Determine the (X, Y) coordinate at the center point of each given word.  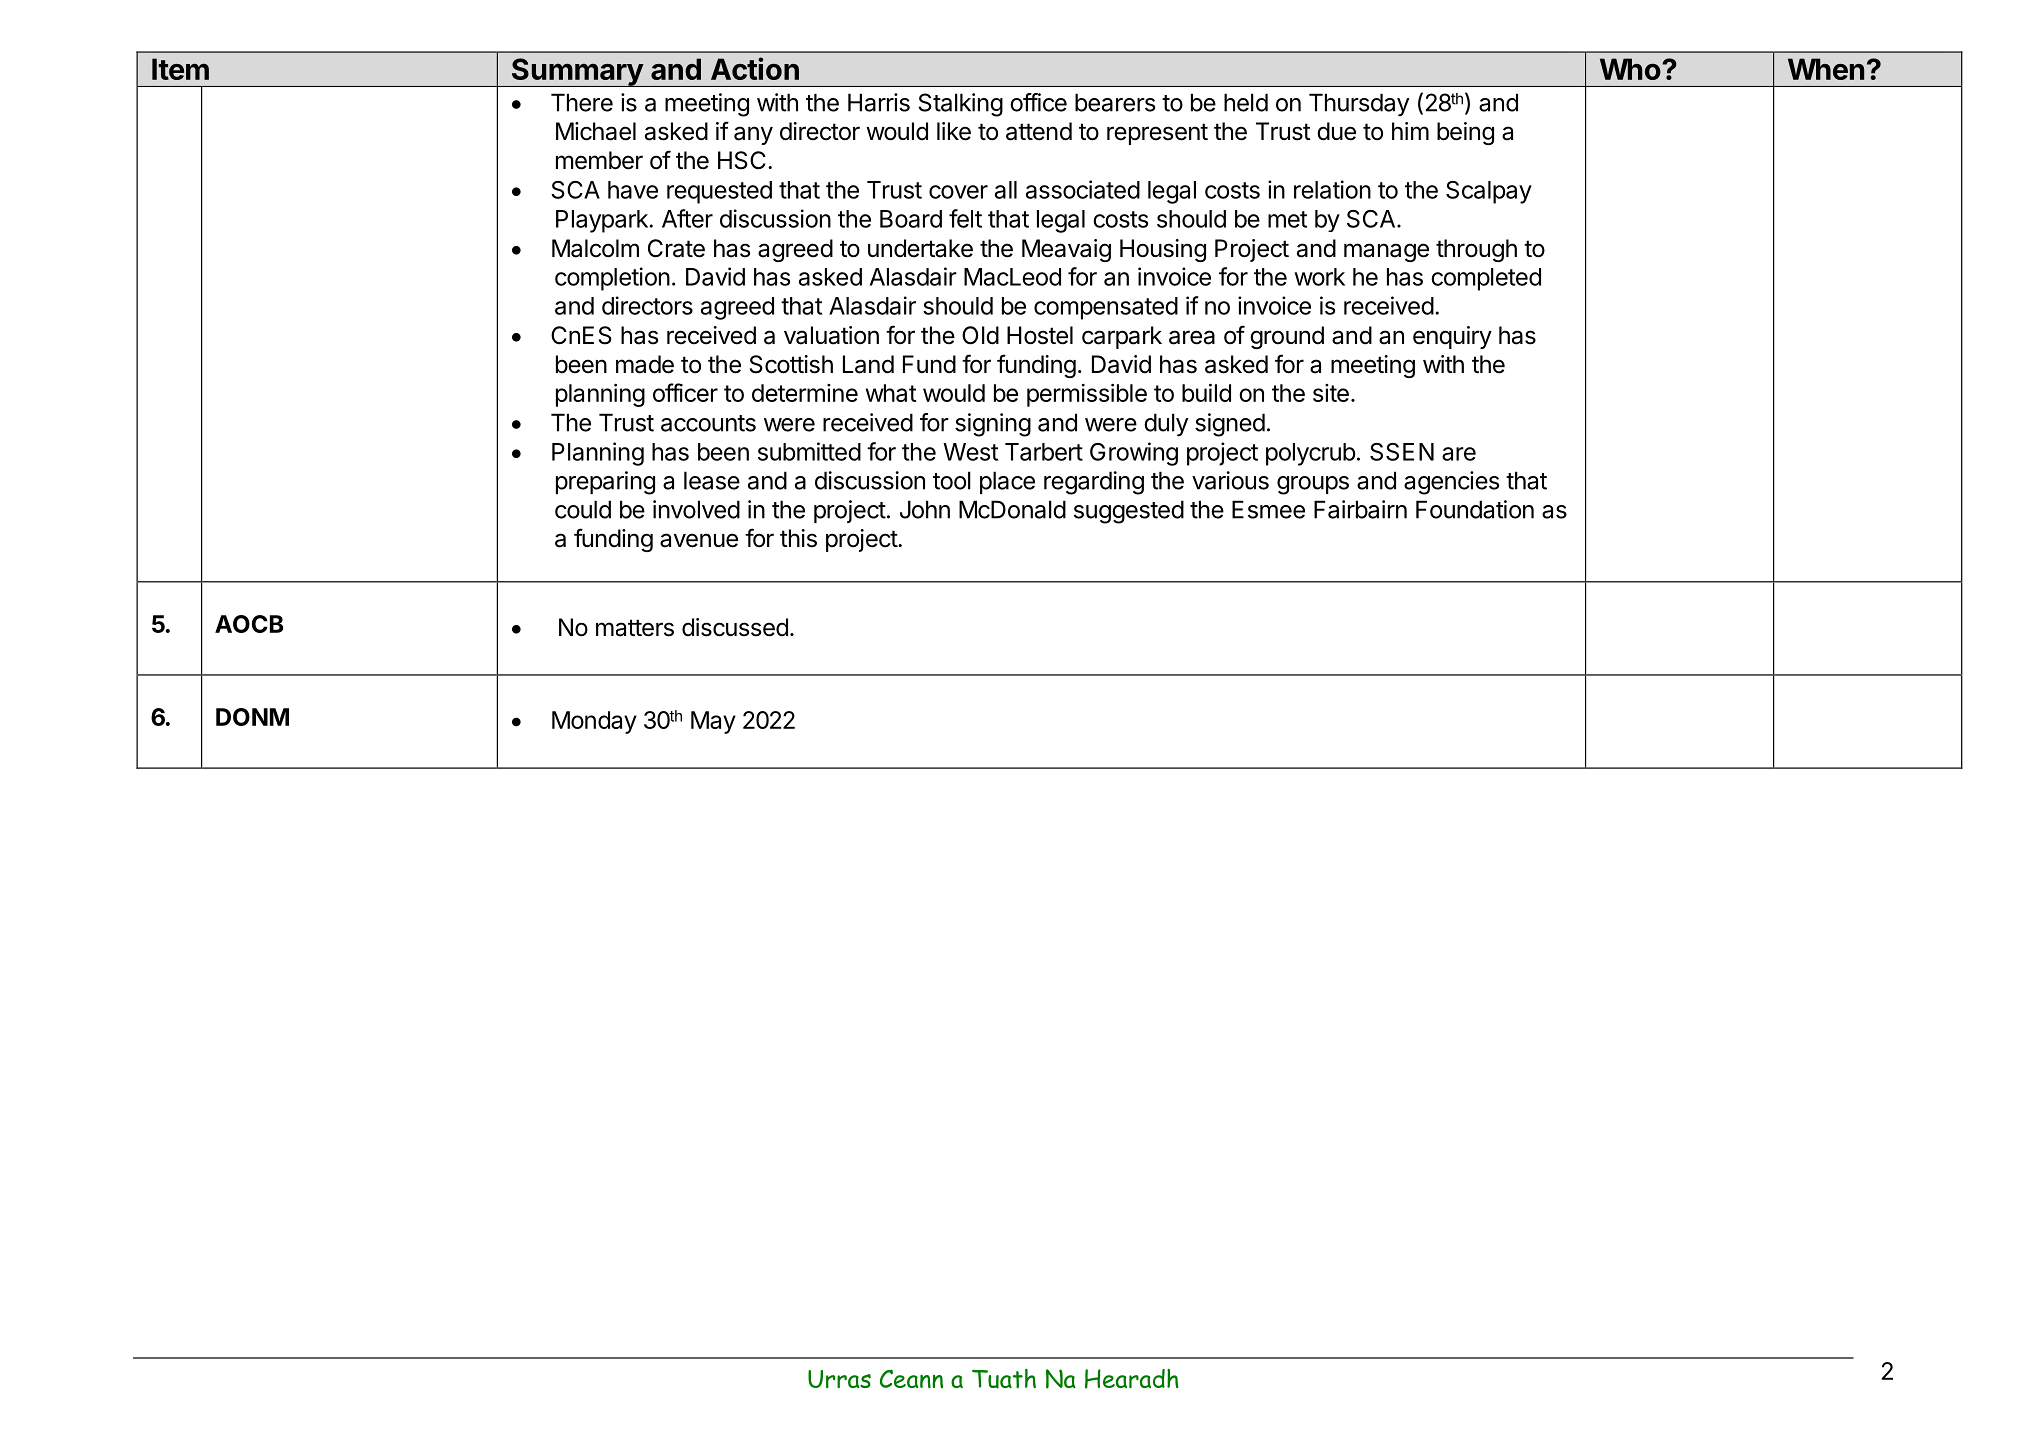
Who (1631, 69)
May (713, 722)
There (582, 102)
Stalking (961, 105)
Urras (839, 1379)
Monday (594, 722)
